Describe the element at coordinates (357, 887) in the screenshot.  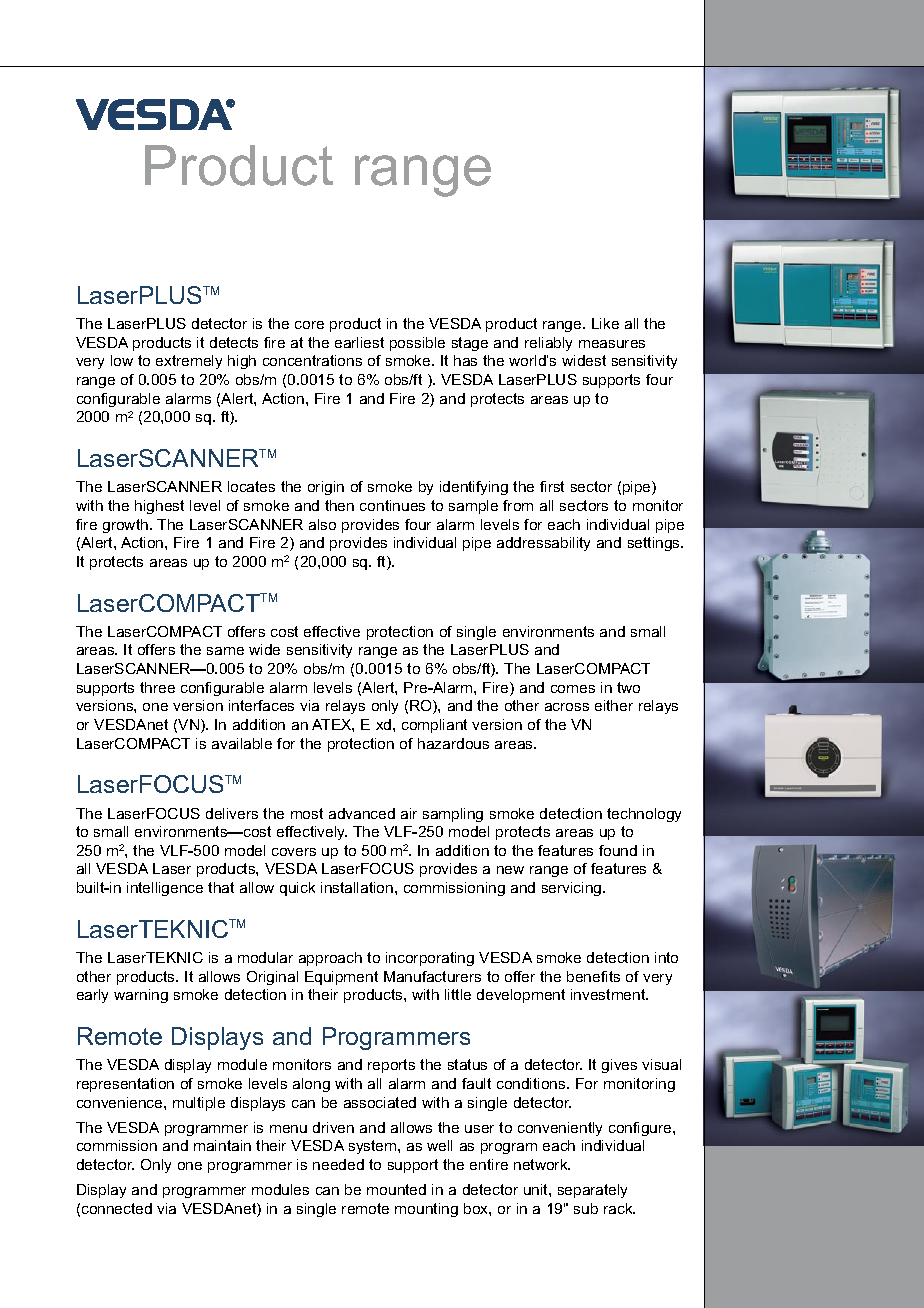
I see `installation` at that location.
